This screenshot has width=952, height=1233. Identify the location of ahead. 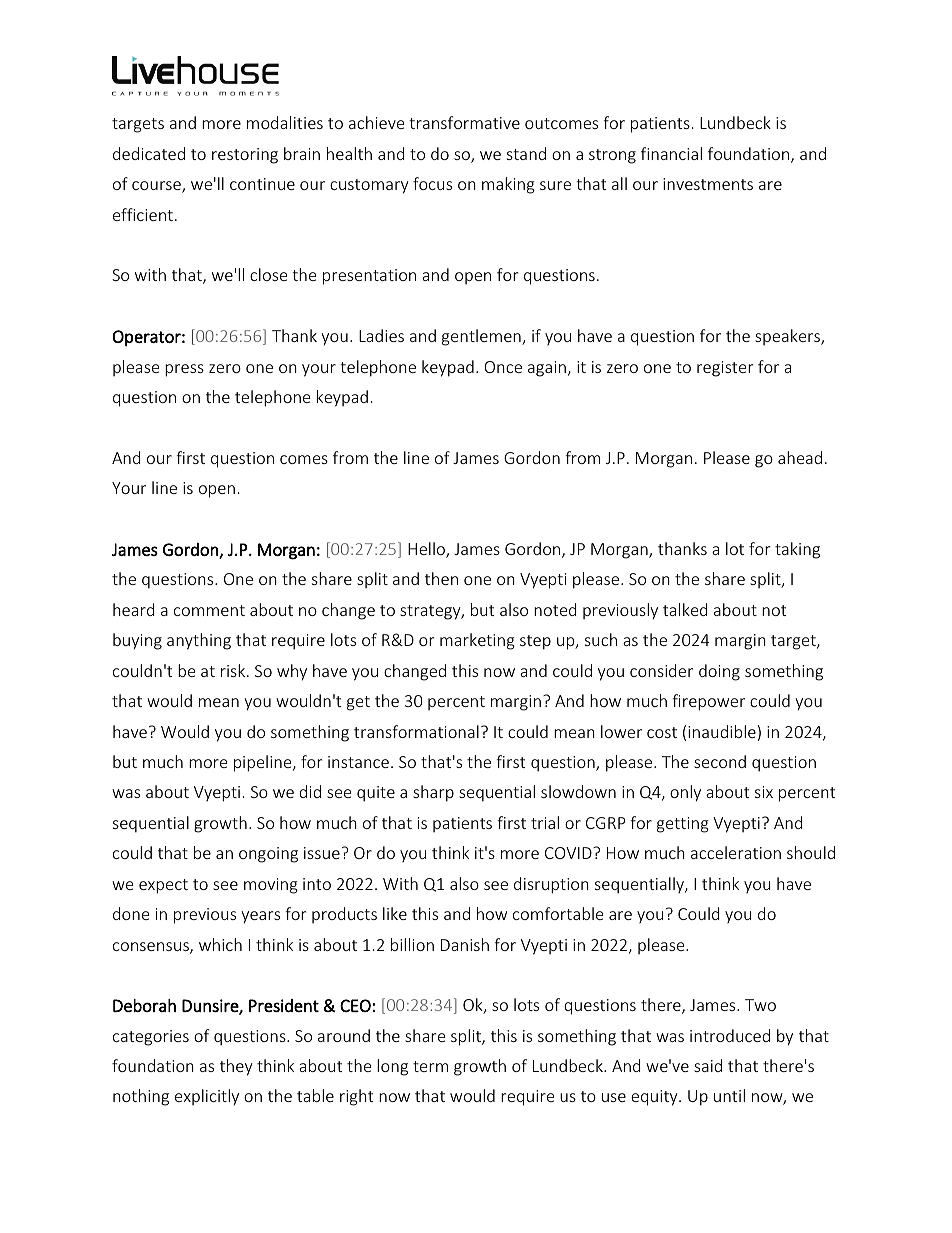
(800, 457).
